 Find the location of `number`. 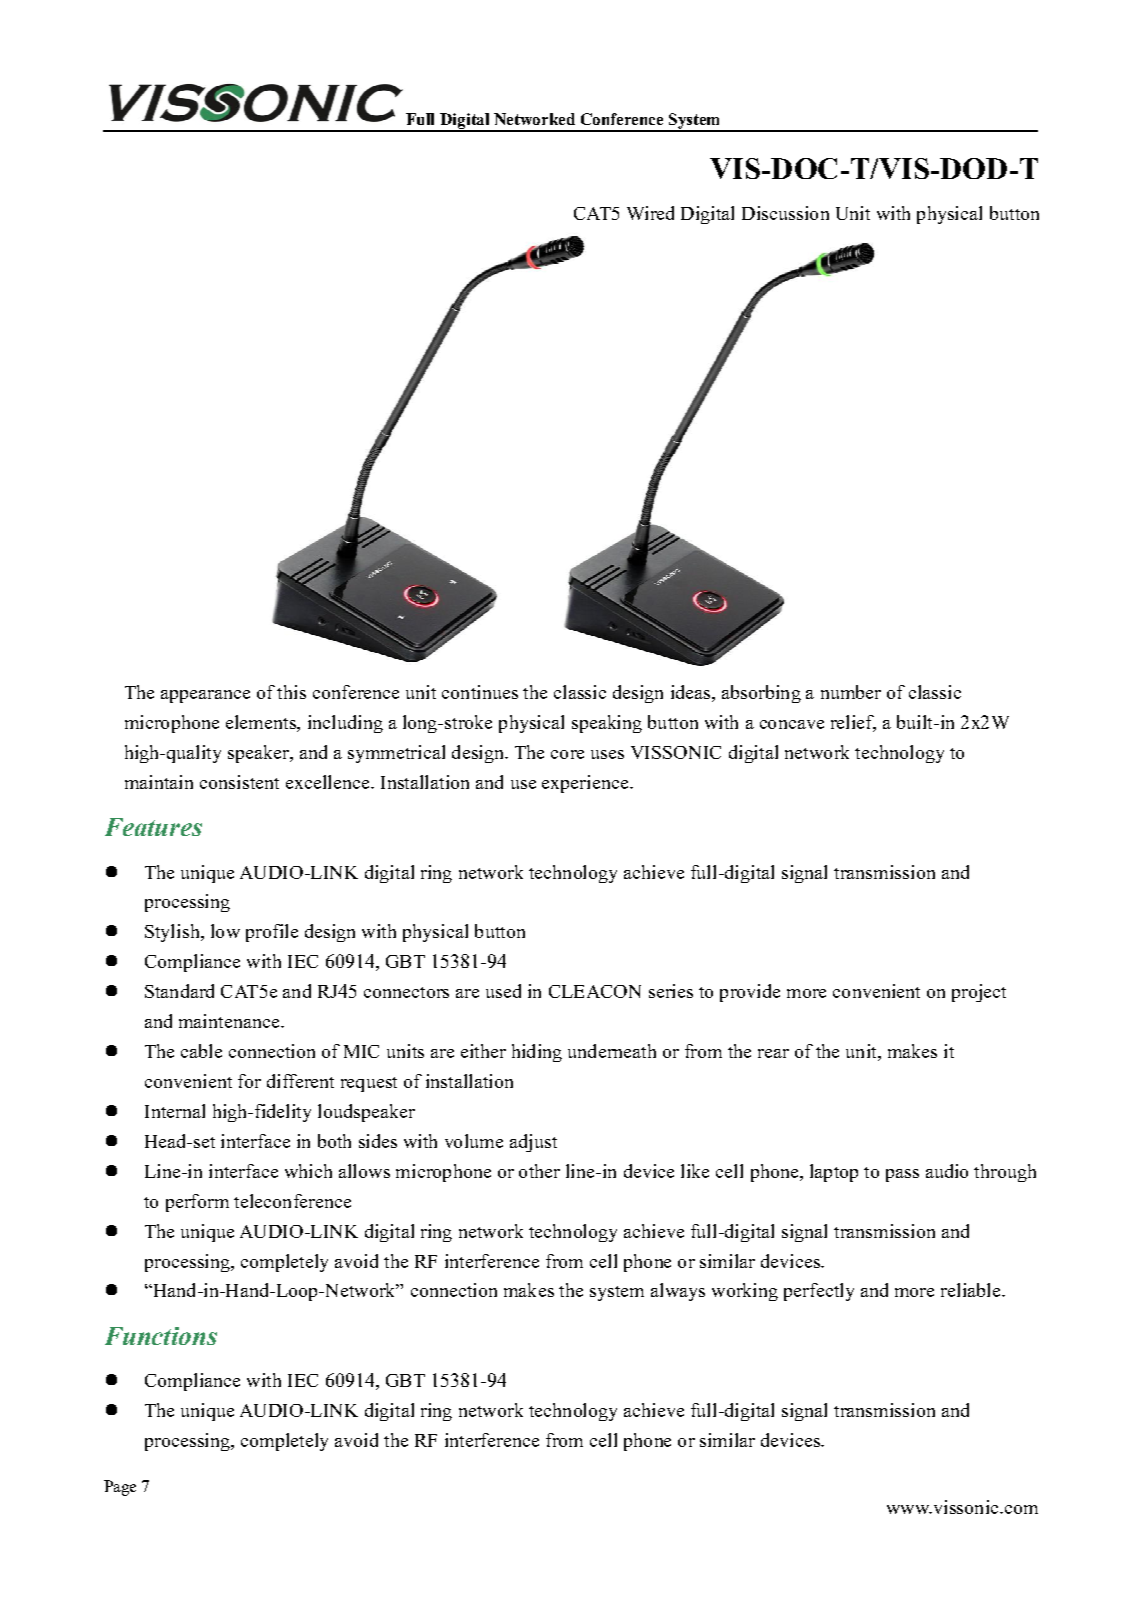

number is located at coordinates (851, 692).
